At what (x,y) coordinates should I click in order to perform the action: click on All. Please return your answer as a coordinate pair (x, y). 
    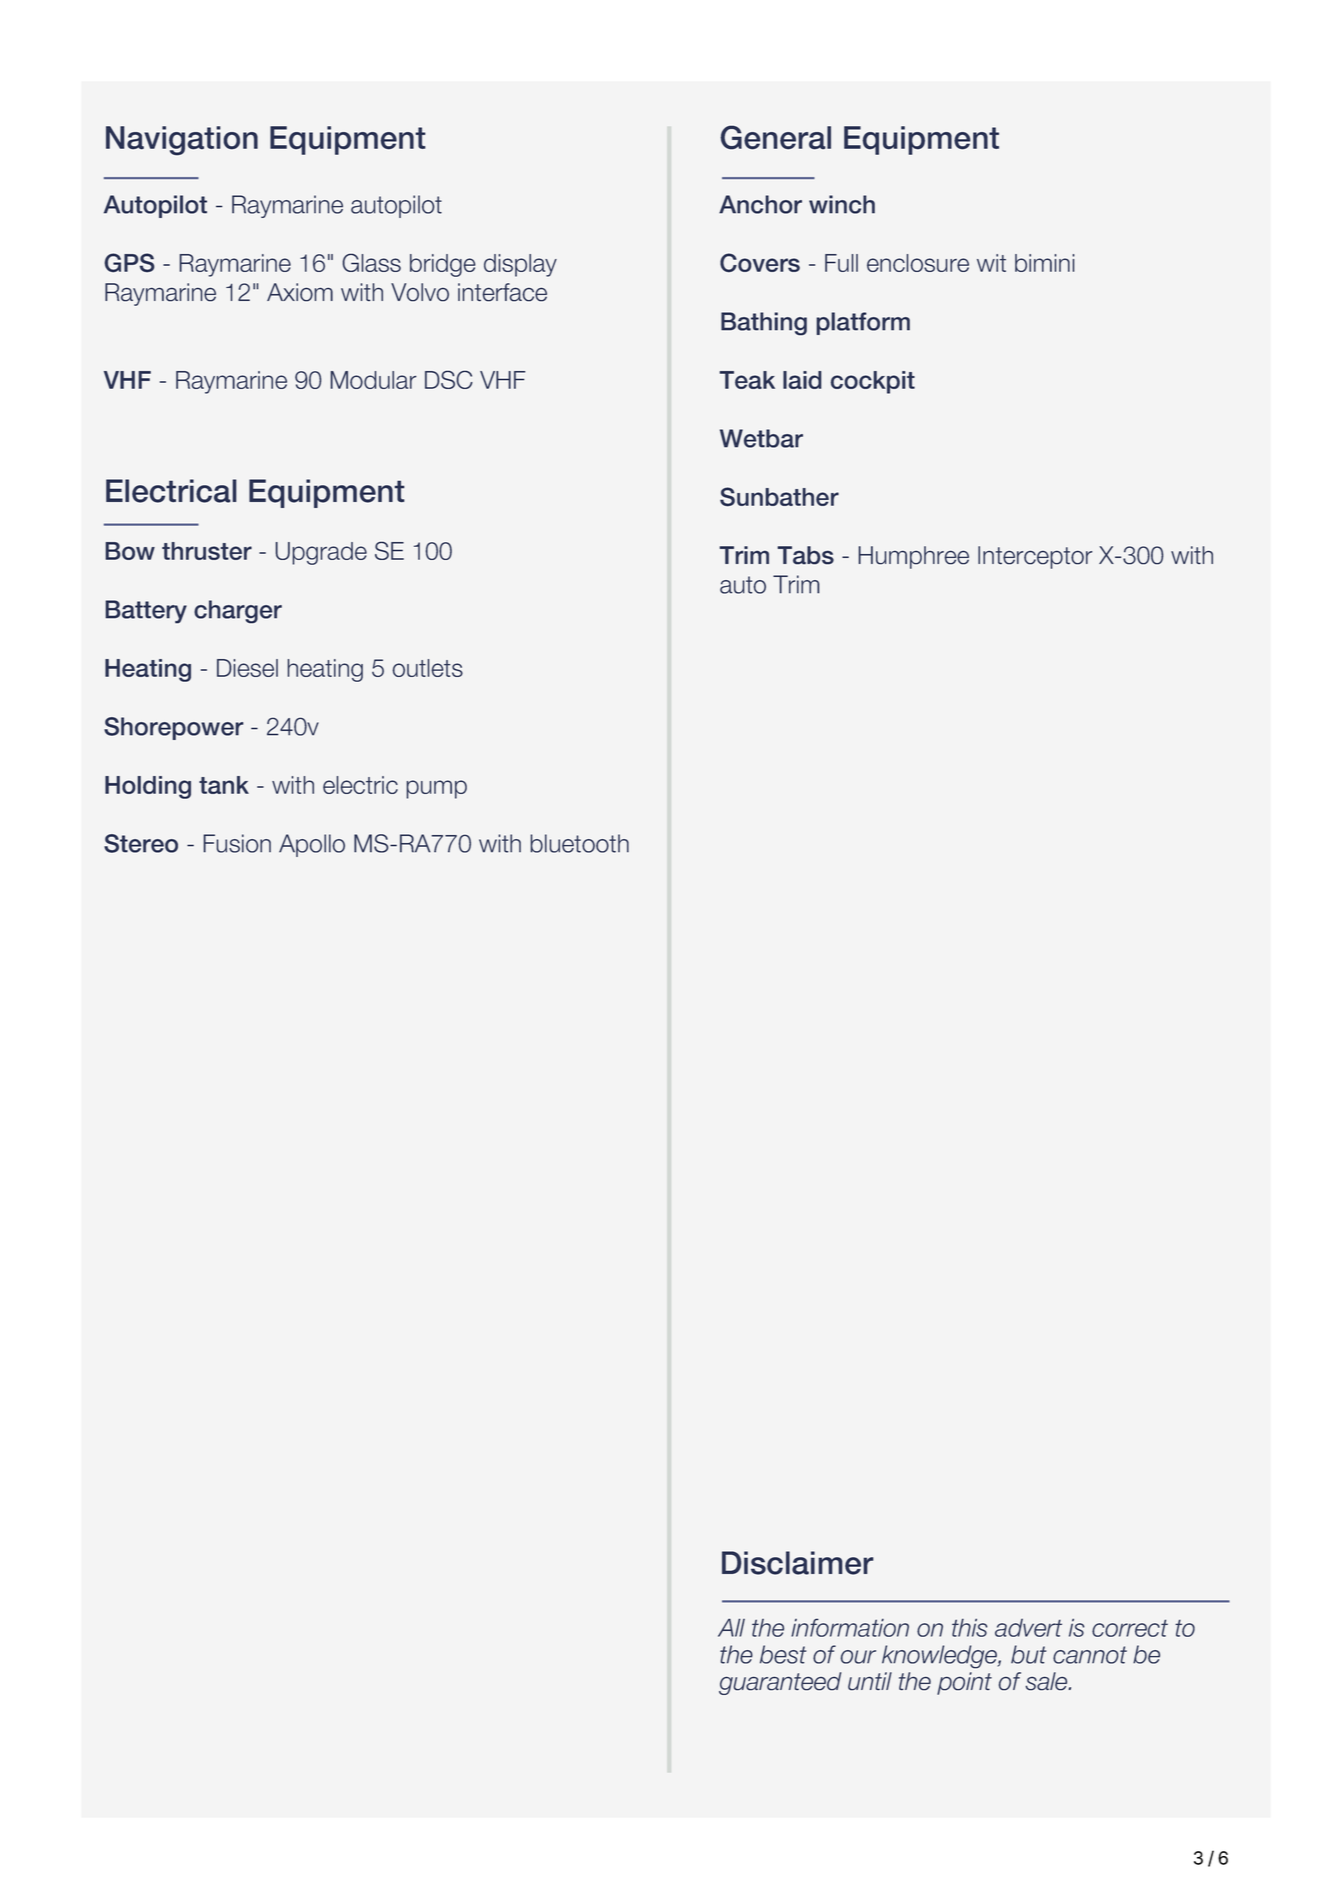
    Looking at the image, I should click on (731, 1627).
